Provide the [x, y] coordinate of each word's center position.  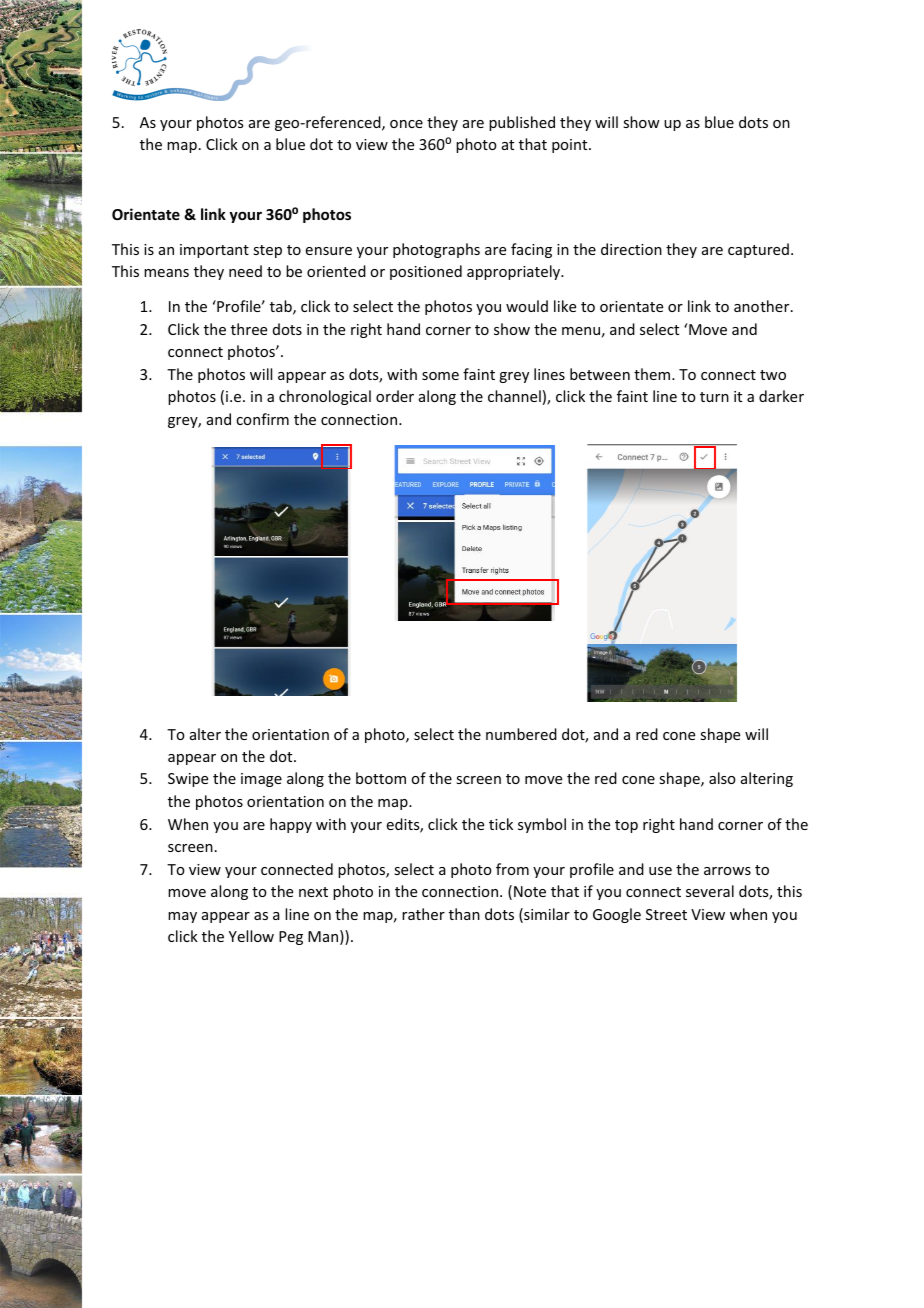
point [571, 146]
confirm [262, 419]
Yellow [251, 936]
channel [514, 396]
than [464, 914]
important [214, 251]
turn [714, 397]
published [522, 123]
